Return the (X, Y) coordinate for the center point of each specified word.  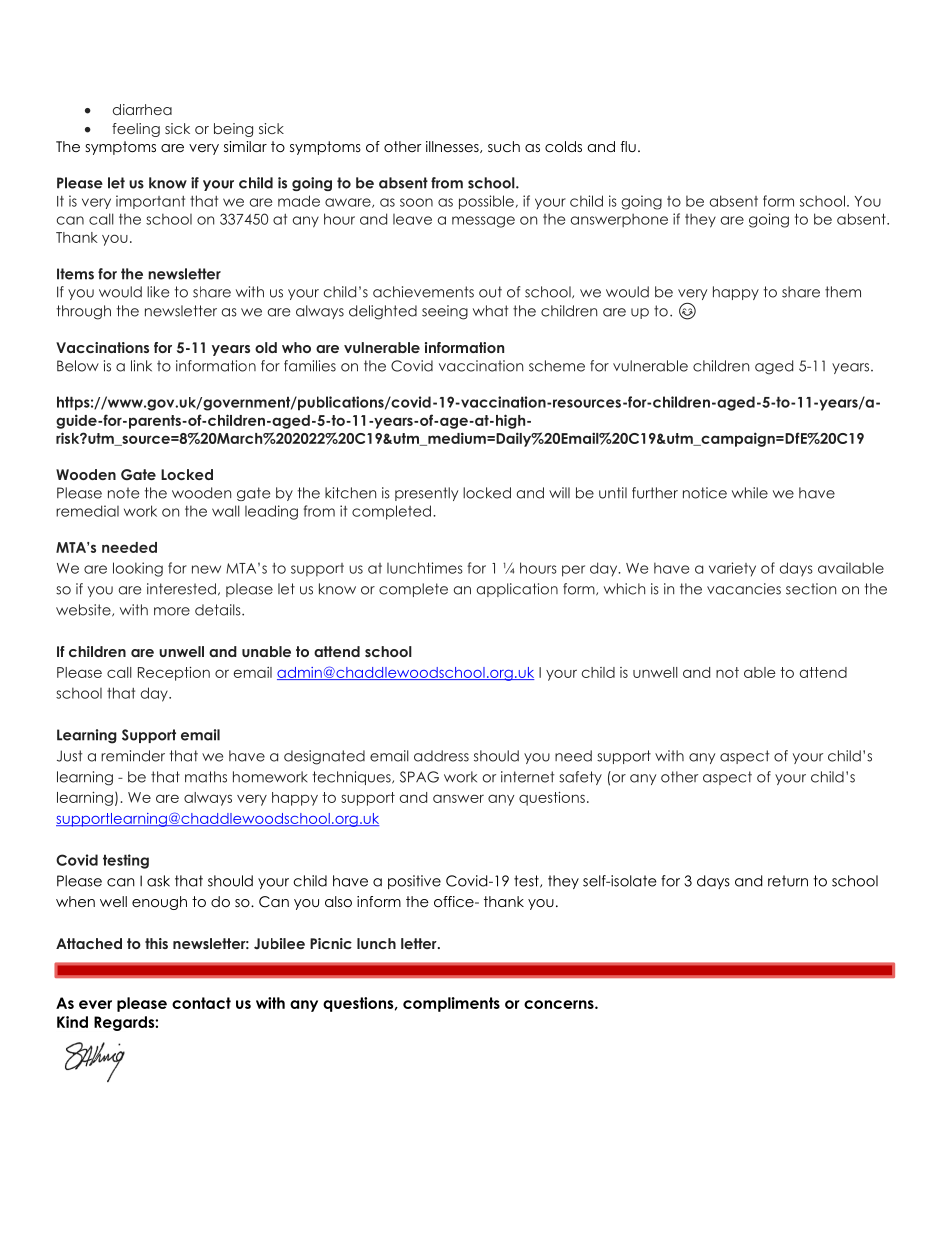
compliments (451, 1004)
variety (732, 569)
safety (580, 778)
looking (138, 569)
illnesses (453, 147)
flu (628, 146)
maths (206, 777)
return (788, 881)
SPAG (419, 777)
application (517, 590)
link (141, 366)
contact (201, 1003)
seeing (445, 312)
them (843, 292)
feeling (136, 130)
